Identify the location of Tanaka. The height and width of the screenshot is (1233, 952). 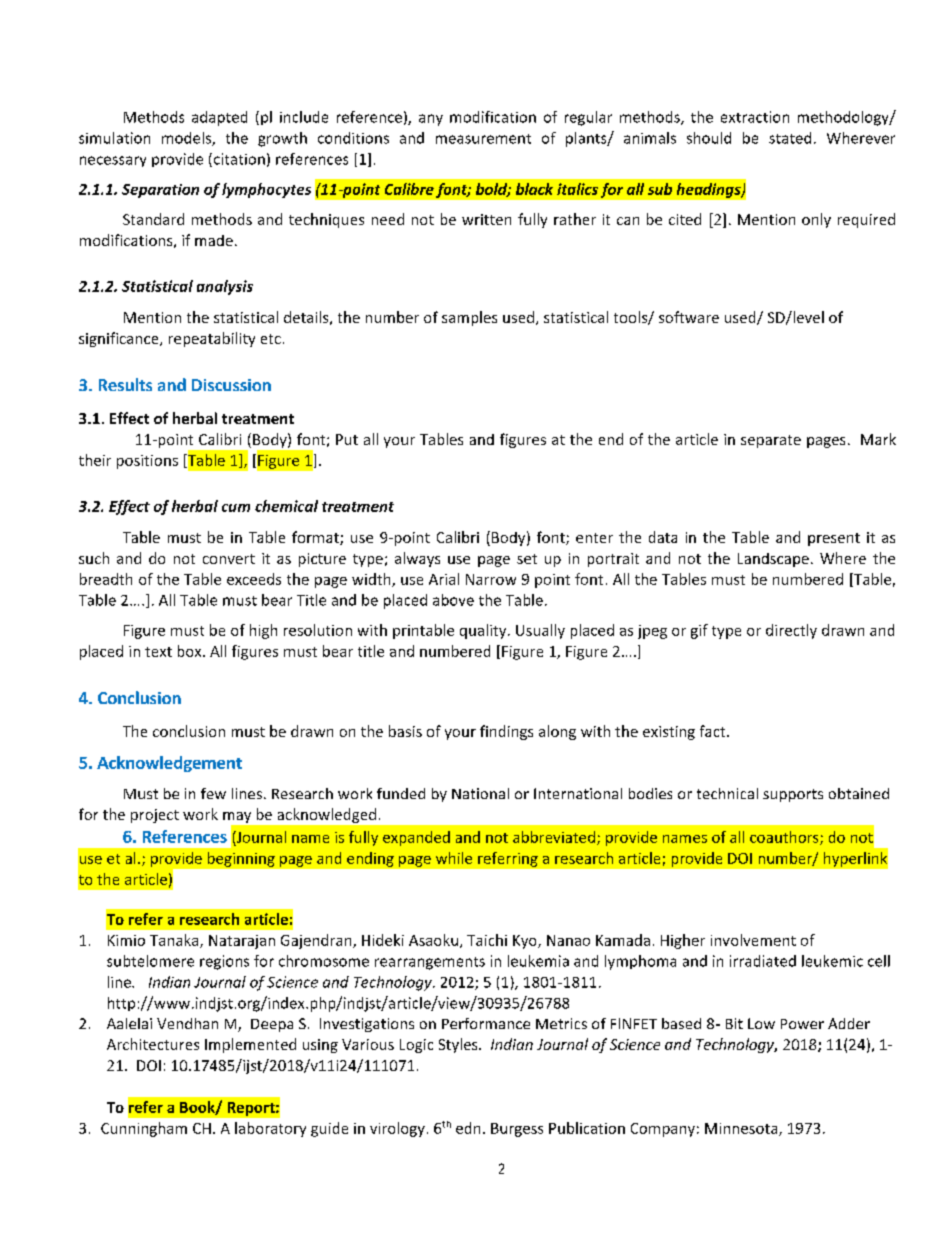
(175, 941).
